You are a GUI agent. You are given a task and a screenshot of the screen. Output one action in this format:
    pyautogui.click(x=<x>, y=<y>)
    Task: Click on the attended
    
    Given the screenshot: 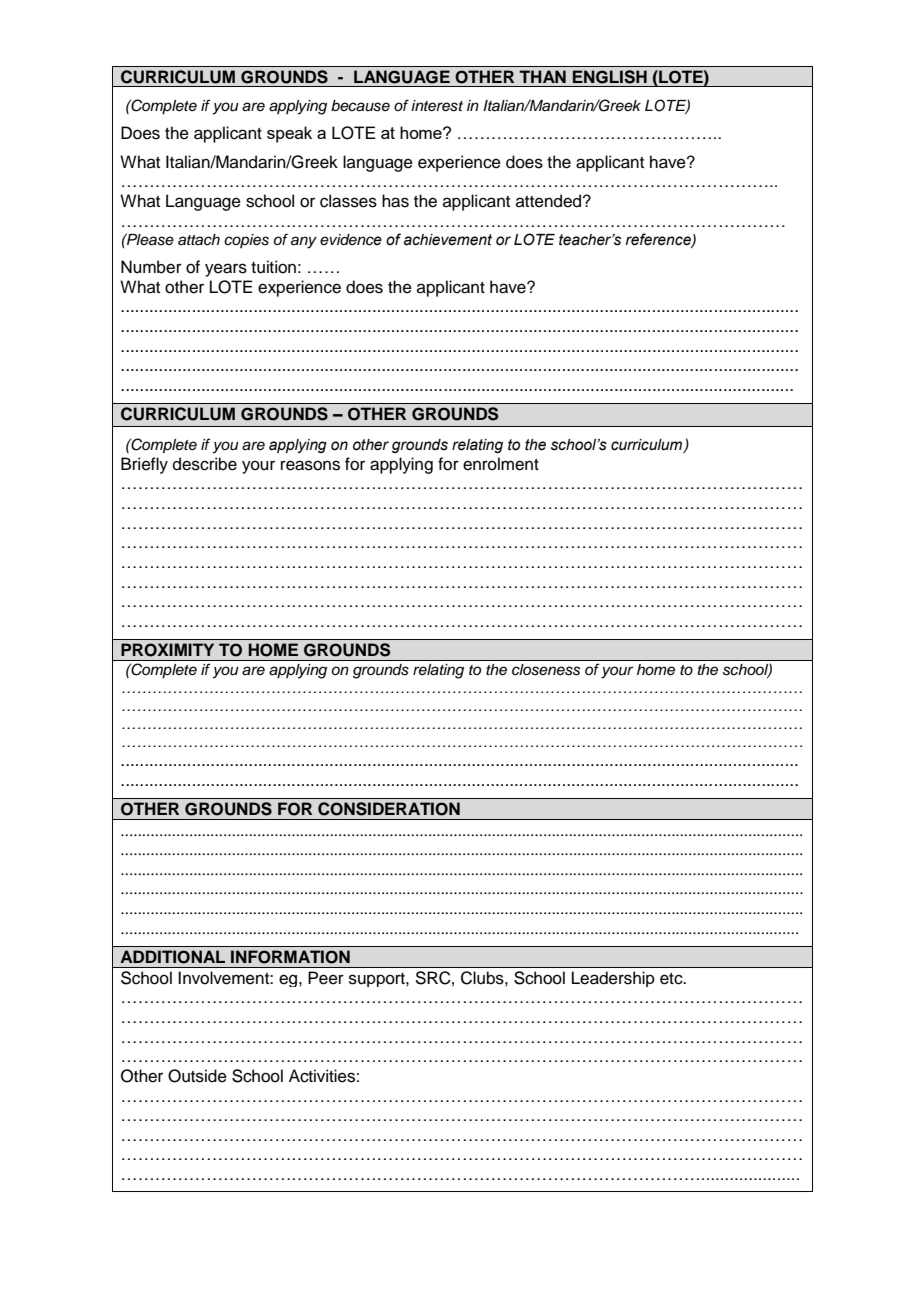 What is the action you would take?
    pyautogui.click(x=550, y=201)
